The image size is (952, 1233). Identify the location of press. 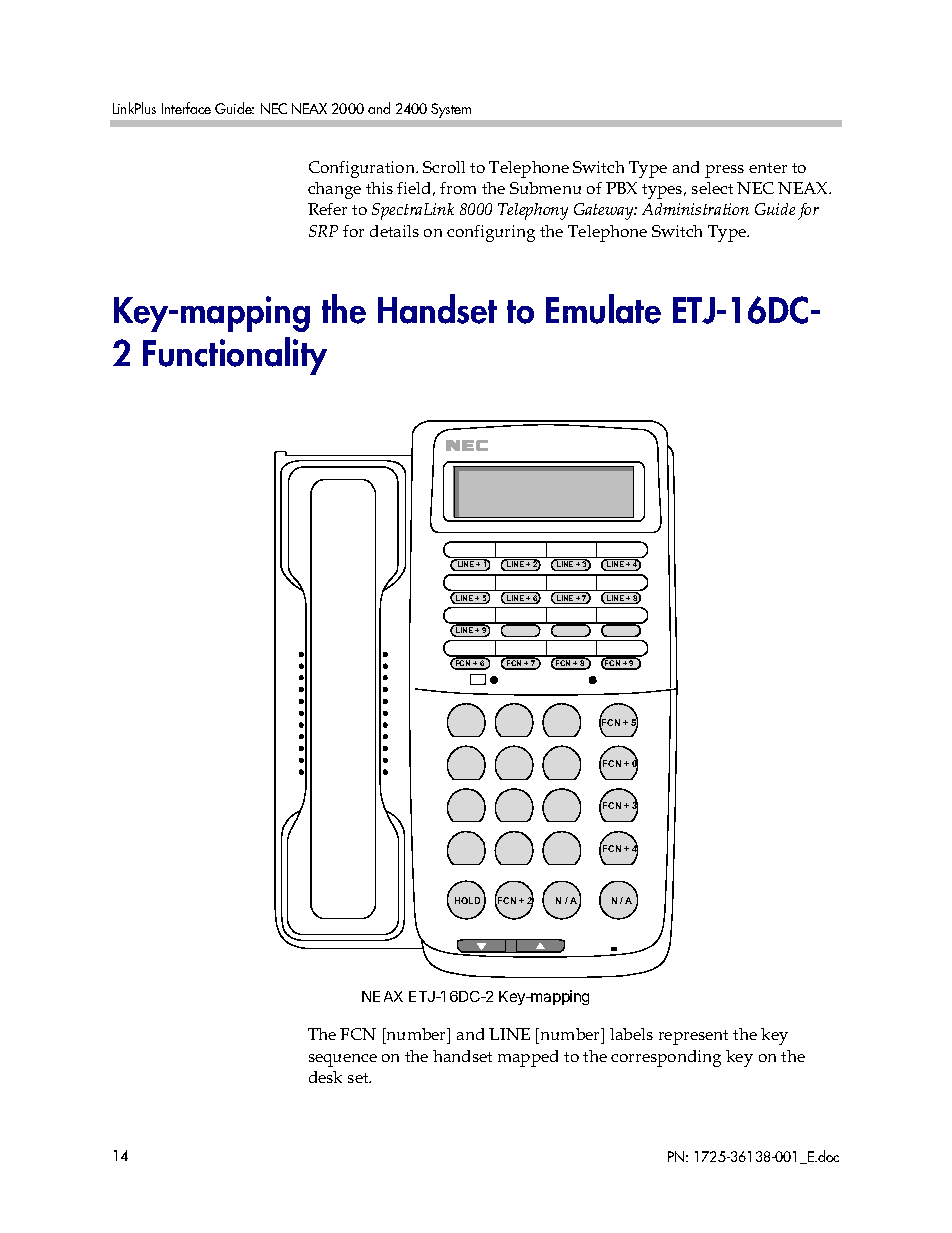
(724, 171).
